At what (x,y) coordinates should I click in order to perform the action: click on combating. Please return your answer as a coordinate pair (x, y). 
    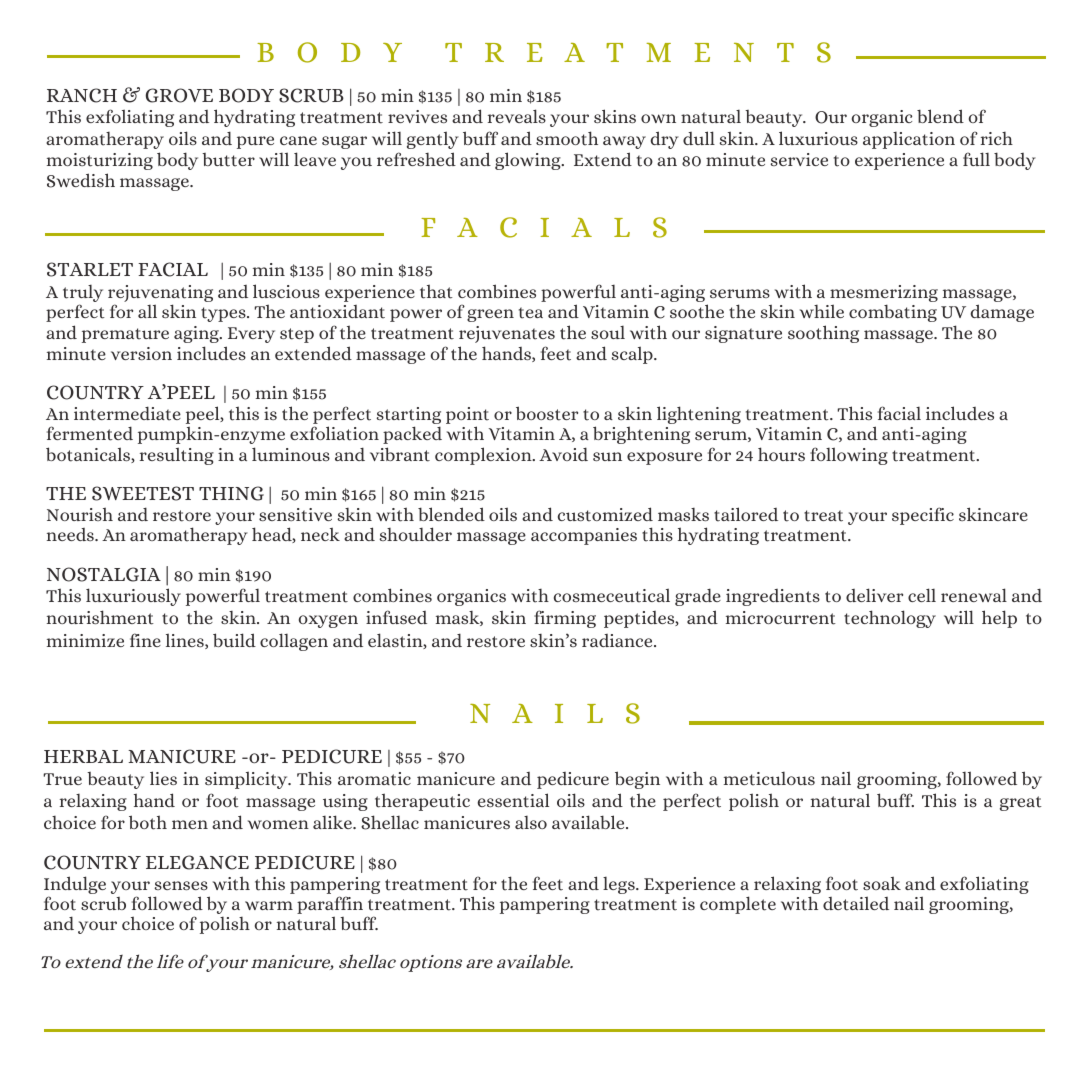
    Looking at the image, I should click on (893, 313).
